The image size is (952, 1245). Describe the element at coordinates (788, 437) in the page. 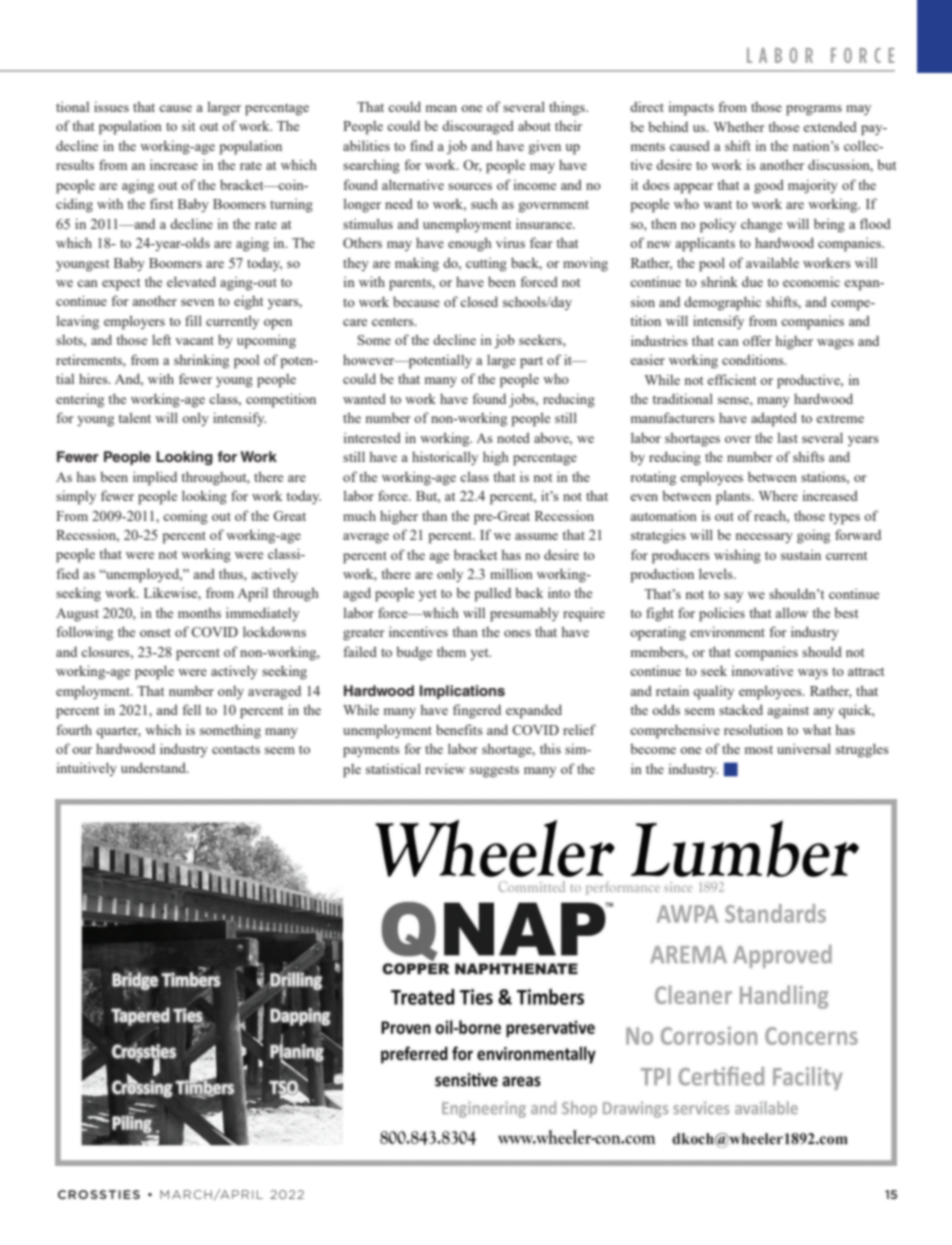

I see `last` at that location.
